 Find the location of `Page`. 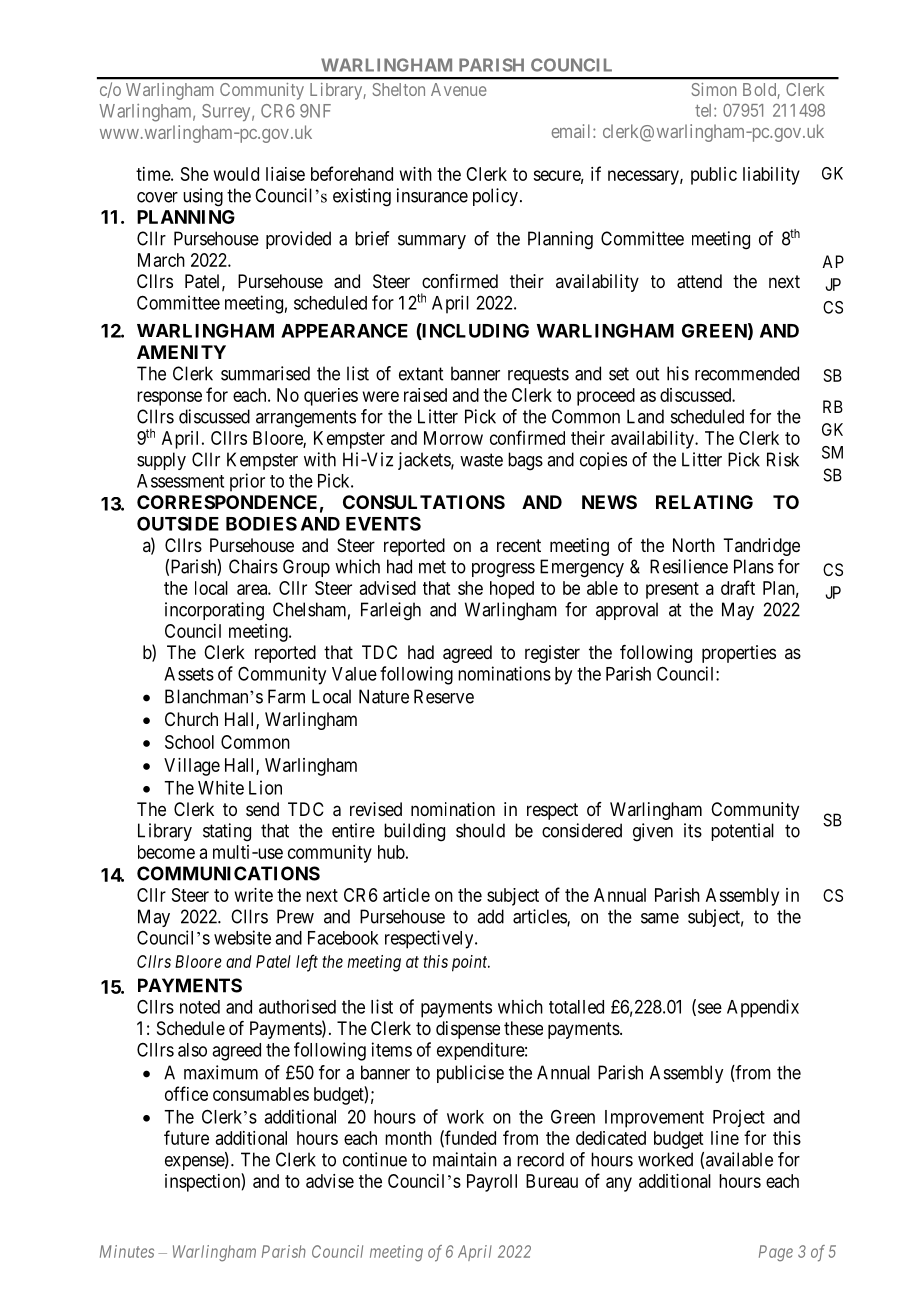

Page is located at coordinates (776, 1253).
